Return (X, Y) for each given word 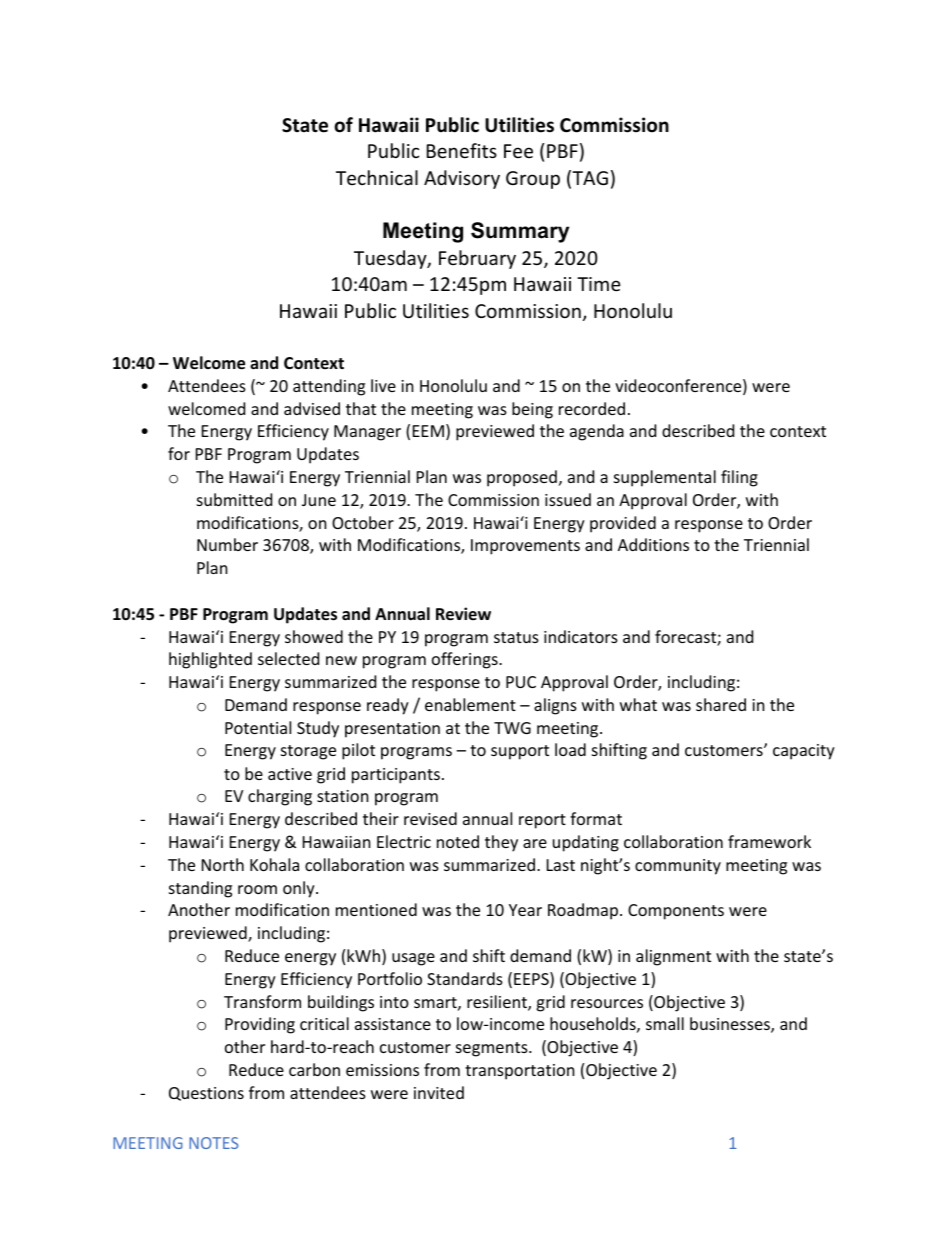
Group (533, 180)
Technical (377, 177)
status (516, 637)
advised (312, 408)
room (257, 889)
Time (599, 284)
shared (721, 704)
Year (525, 910)
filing (739, 478)
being (532, 410)
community (678, 867)
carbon (314, 1069)
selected (288, 658)
